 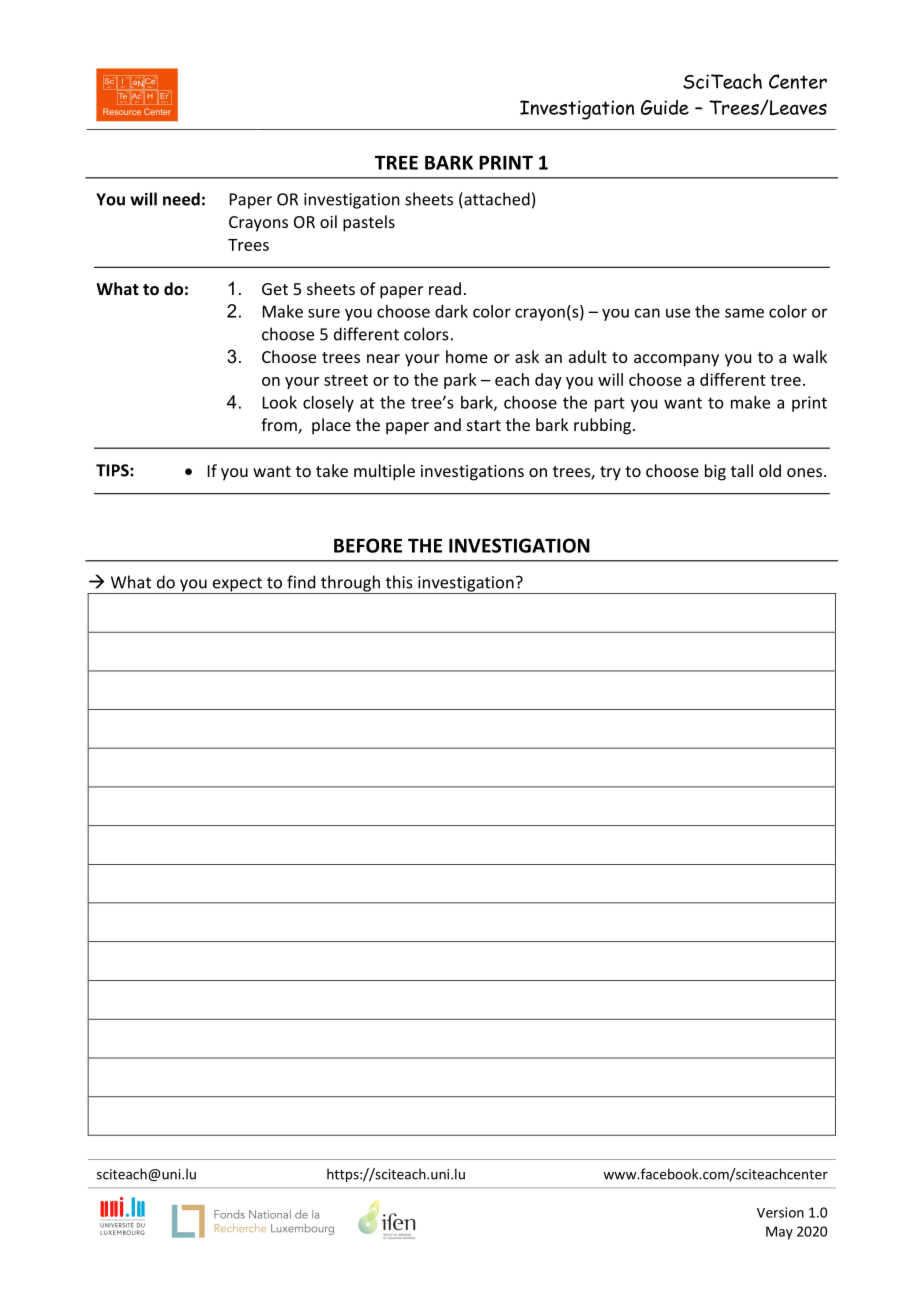 I want to click on this, so click(x=399, y=582).
